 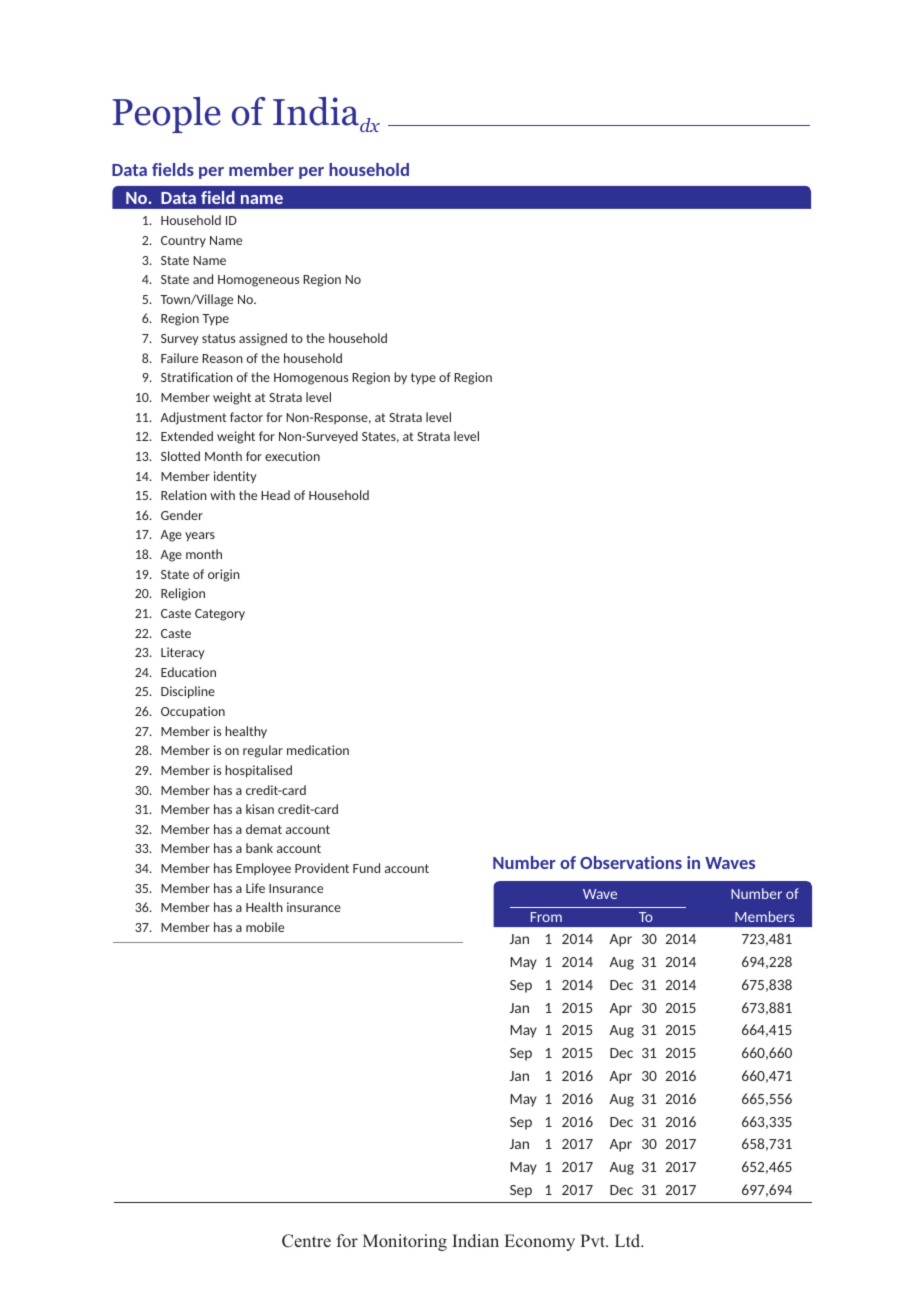 What do you see at coordinates (631, 862) in the image?
I see `Observations` at bounding box center [631, 862].
